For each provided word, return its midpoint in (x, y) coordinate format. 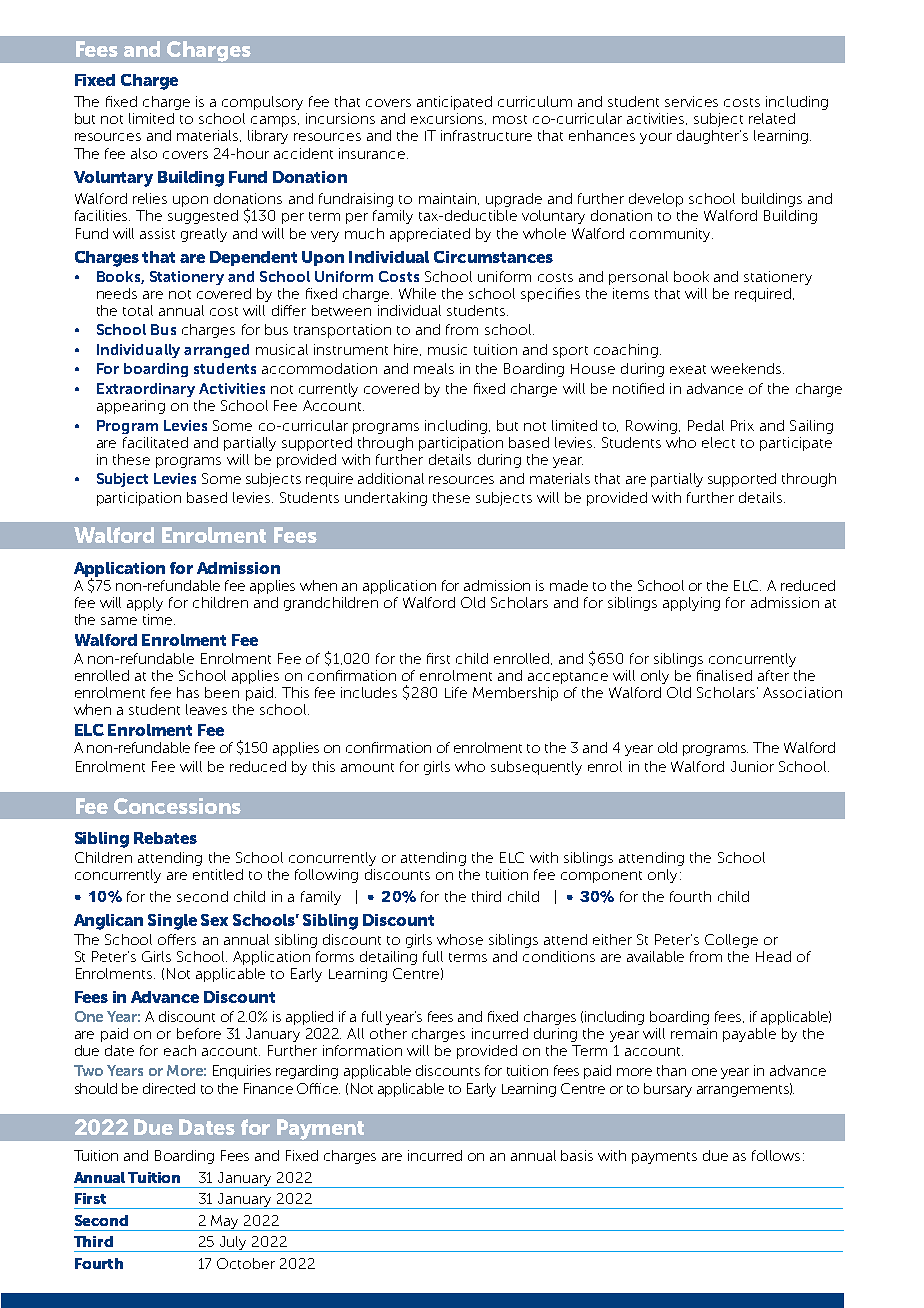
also (144, 153)
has (188, 692)
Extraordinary (146, 390)
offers (177, 939)
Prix (742, 425)
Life (456, 692)
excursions (448, 119)
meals (434, 368)
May (226, 1223)
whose (460, 939)
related (772, 118)
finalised (724, 675)
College (731, 941)
